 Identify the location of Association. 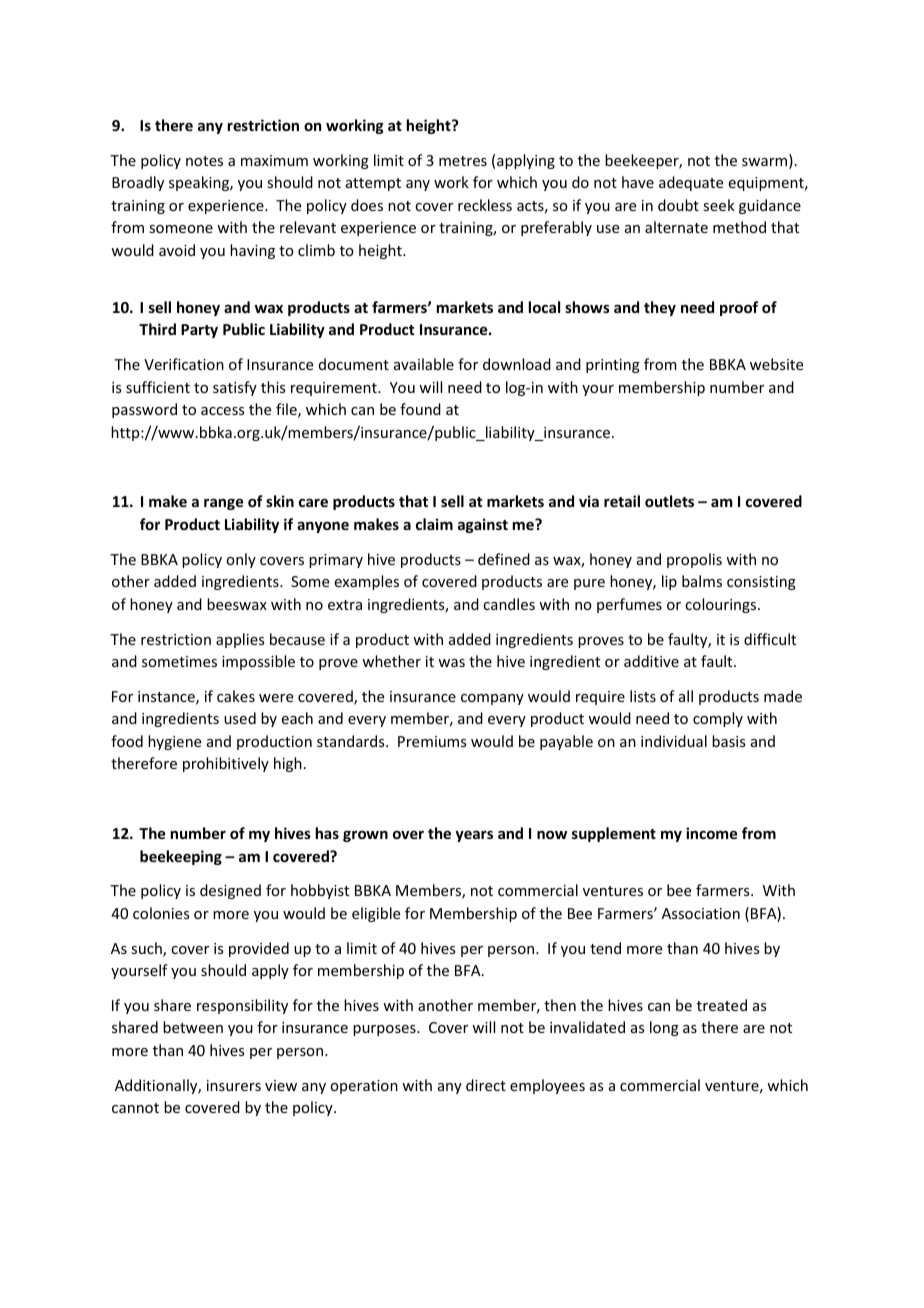
(701, 913).
